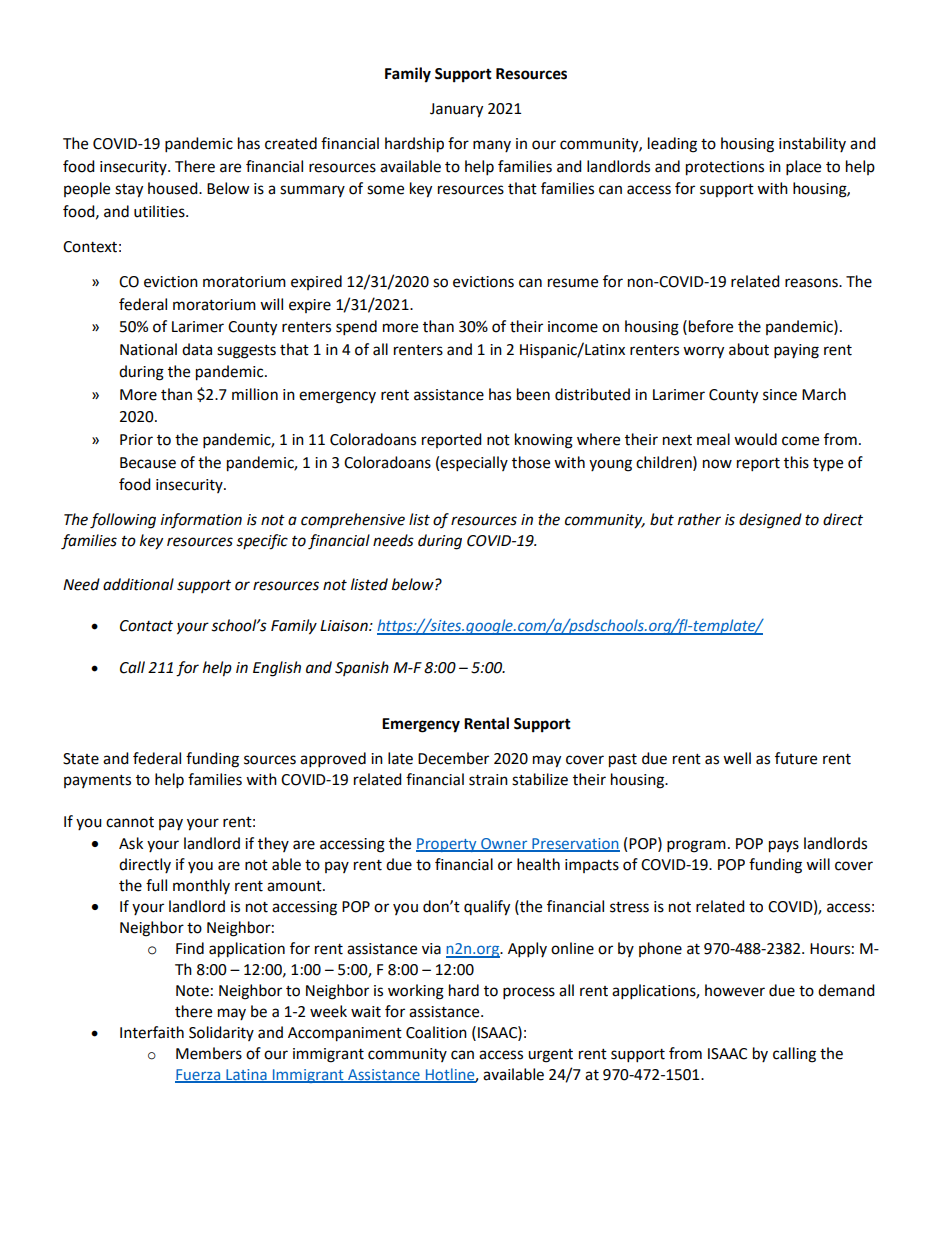  I want to click on data, so click(197, 349).
